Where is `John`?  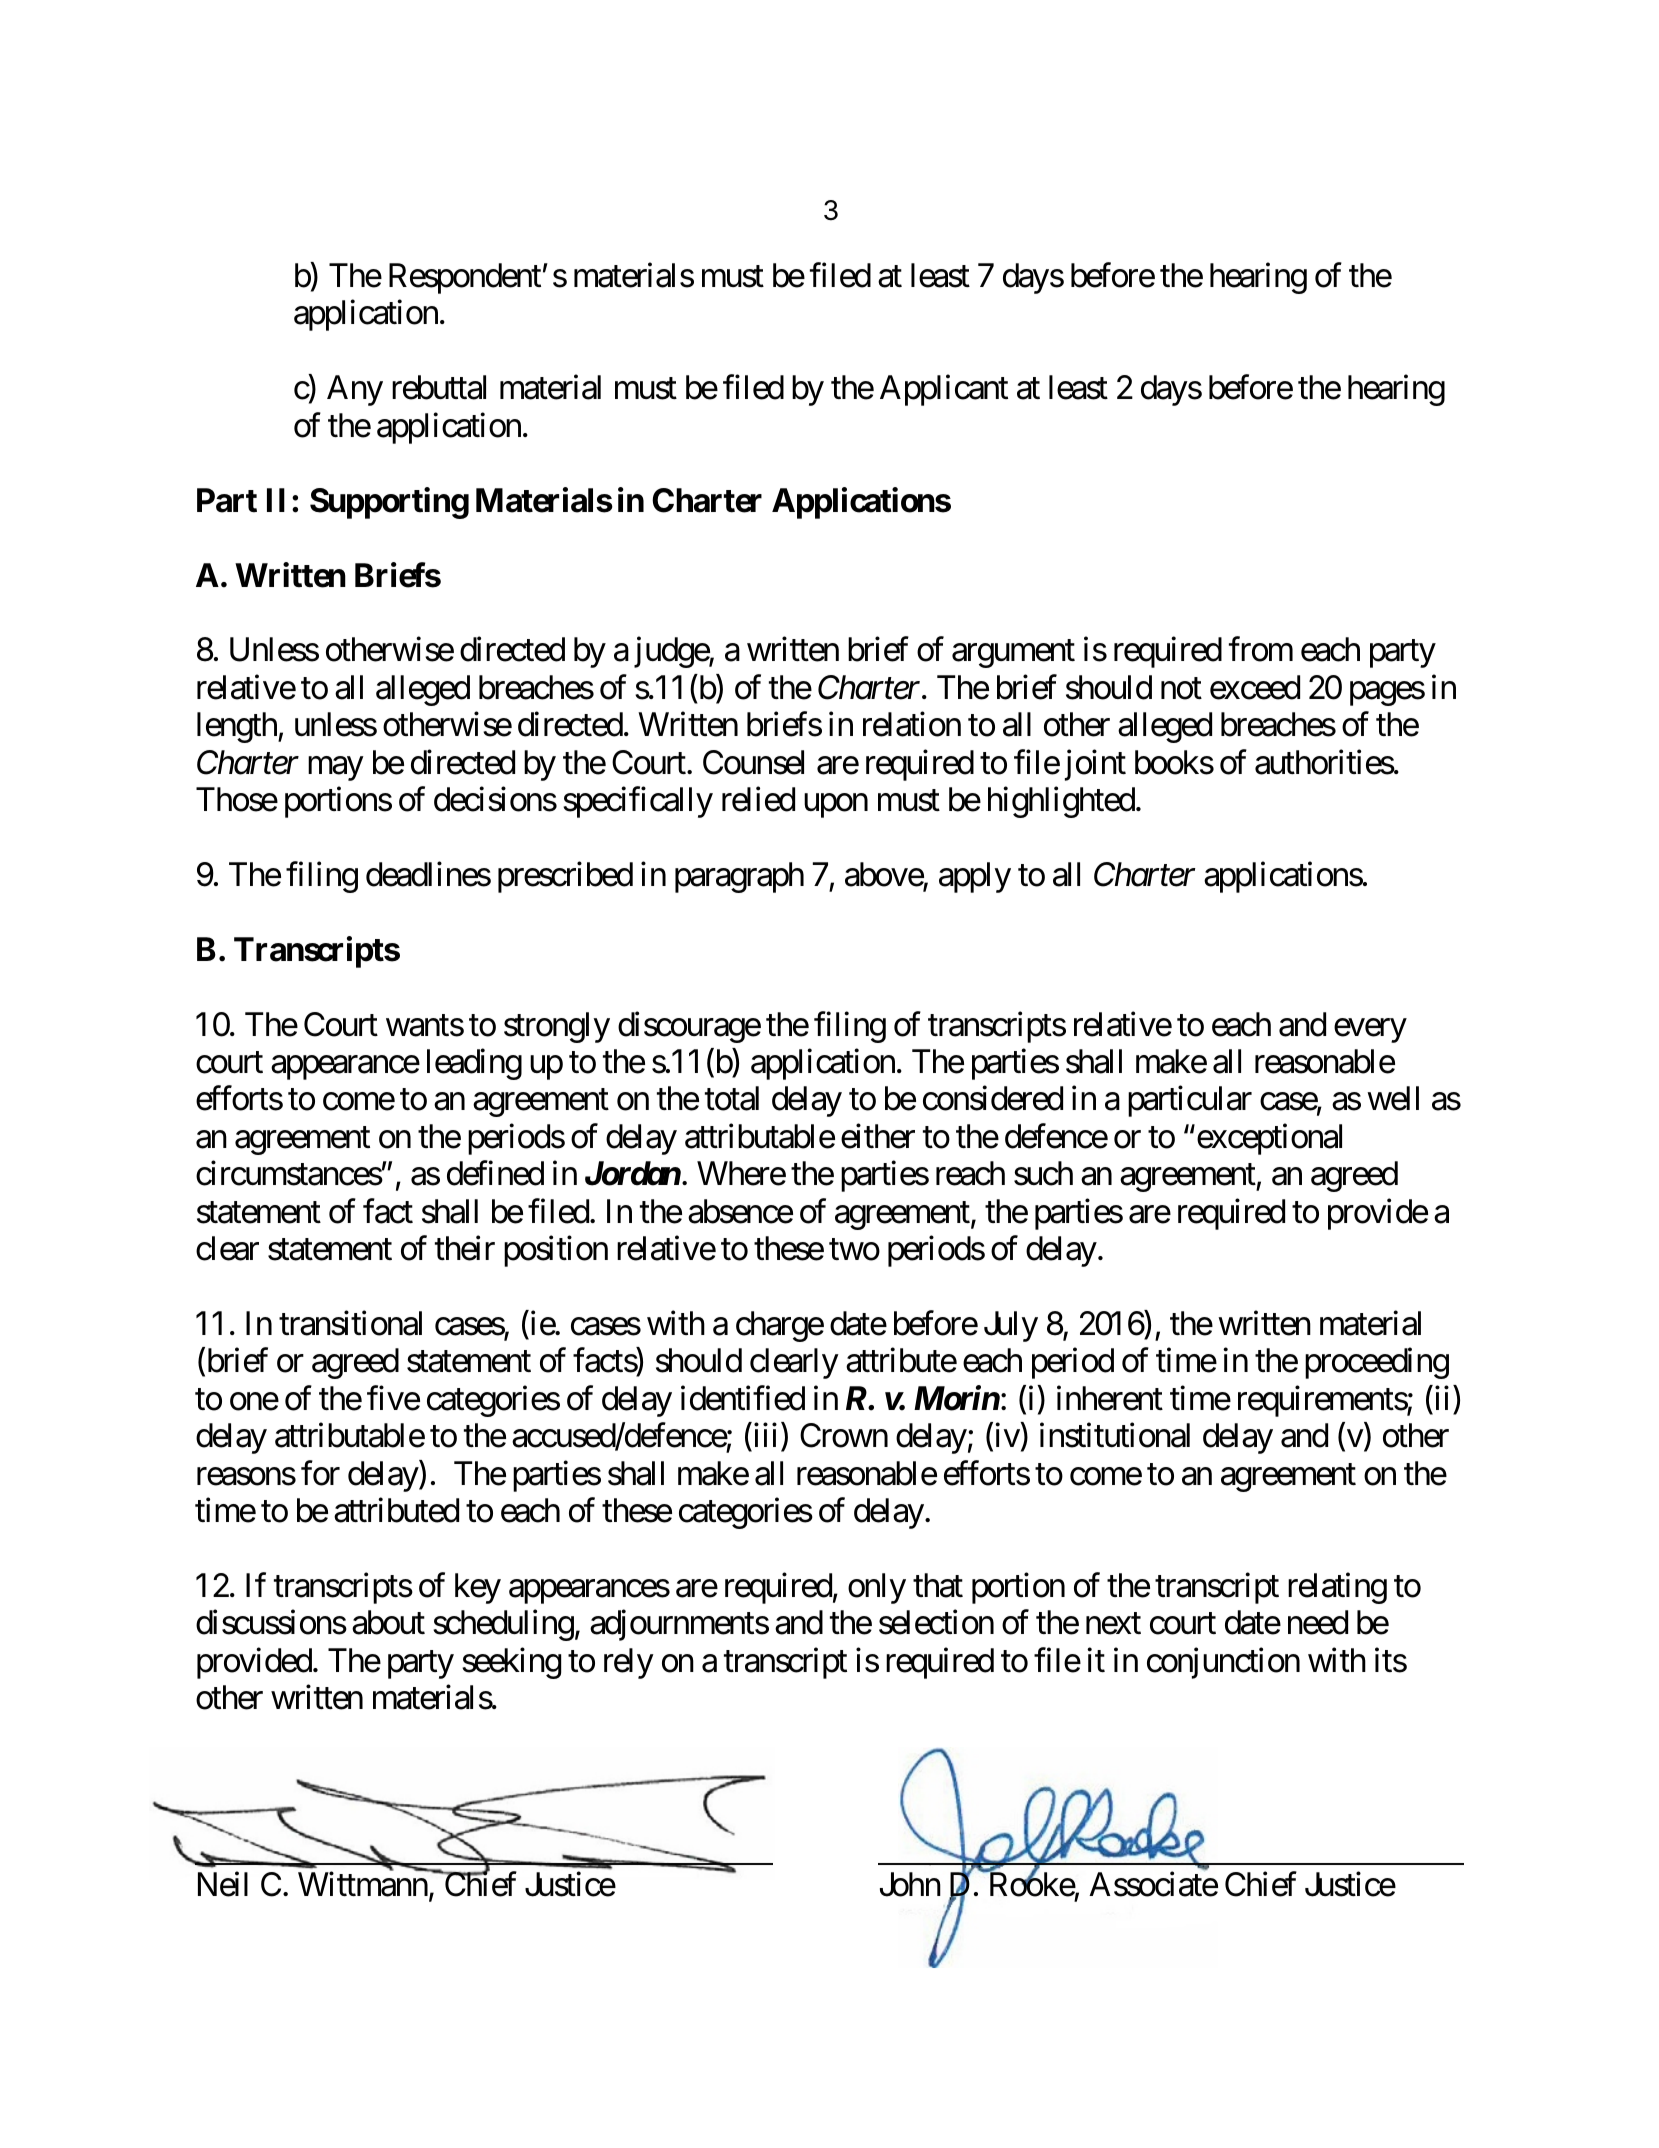
John is located at coordinates (910, 1884).
